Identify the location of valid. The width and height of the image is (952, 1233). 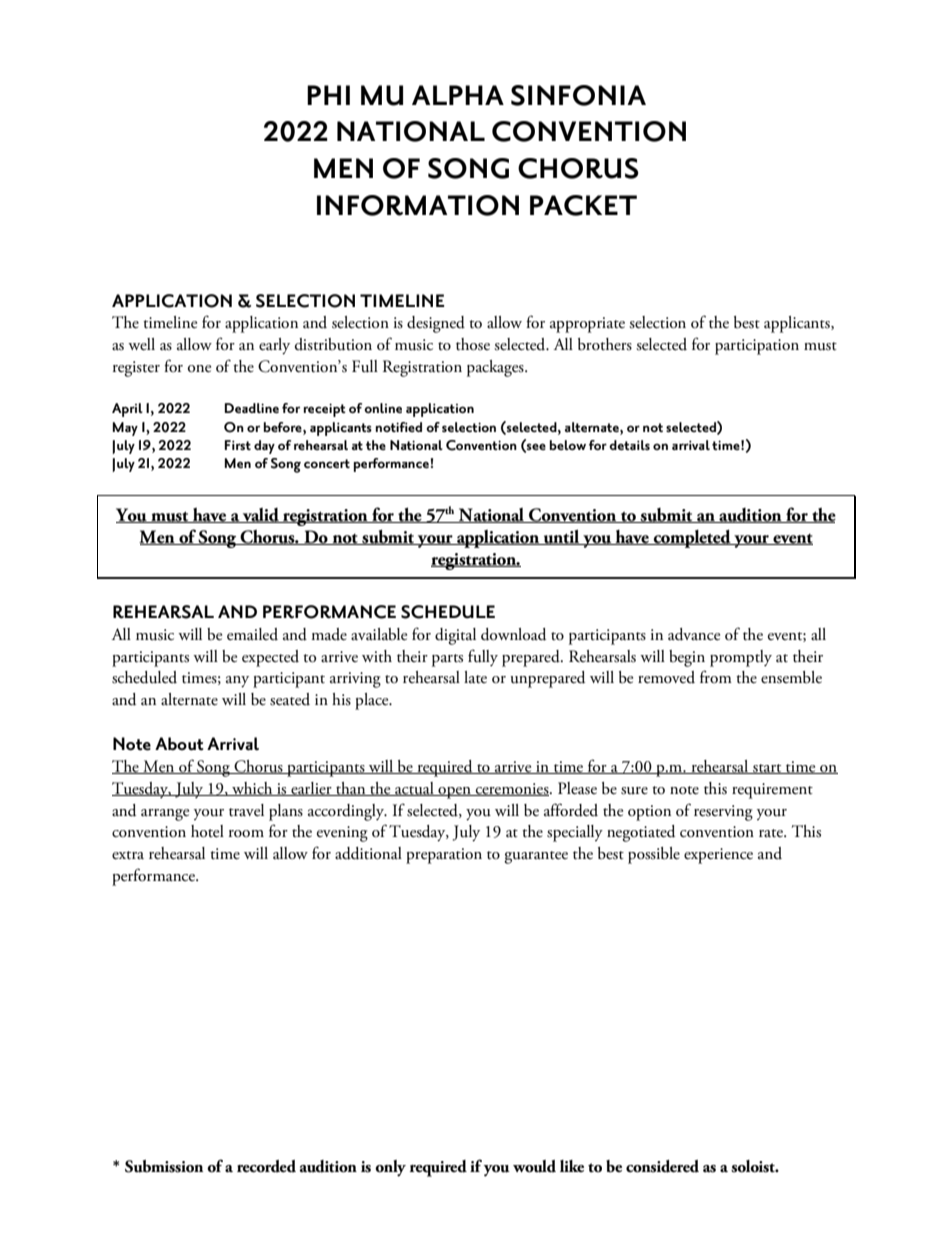
(261, 515).
